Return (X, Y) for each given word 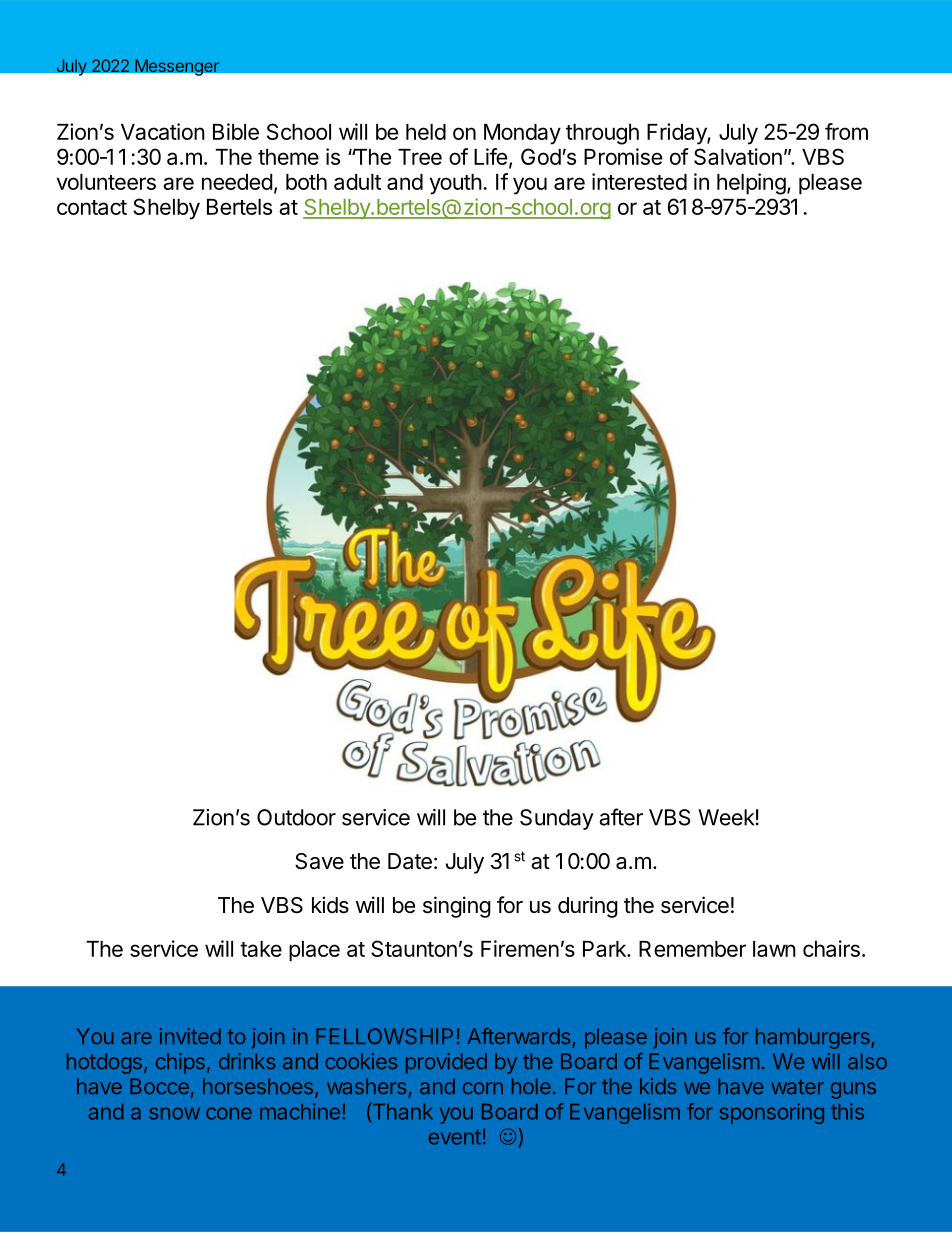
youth (456, 184)
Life (490, 156)
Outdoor (296, 817)
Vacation (163, 131)
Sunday (557, 819)
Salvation (738, 156)
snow (174, 1113)
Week (726, 817)
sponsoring (772, 1113)
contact (92, 207)
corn (483, 1088)
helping (751, 184)
